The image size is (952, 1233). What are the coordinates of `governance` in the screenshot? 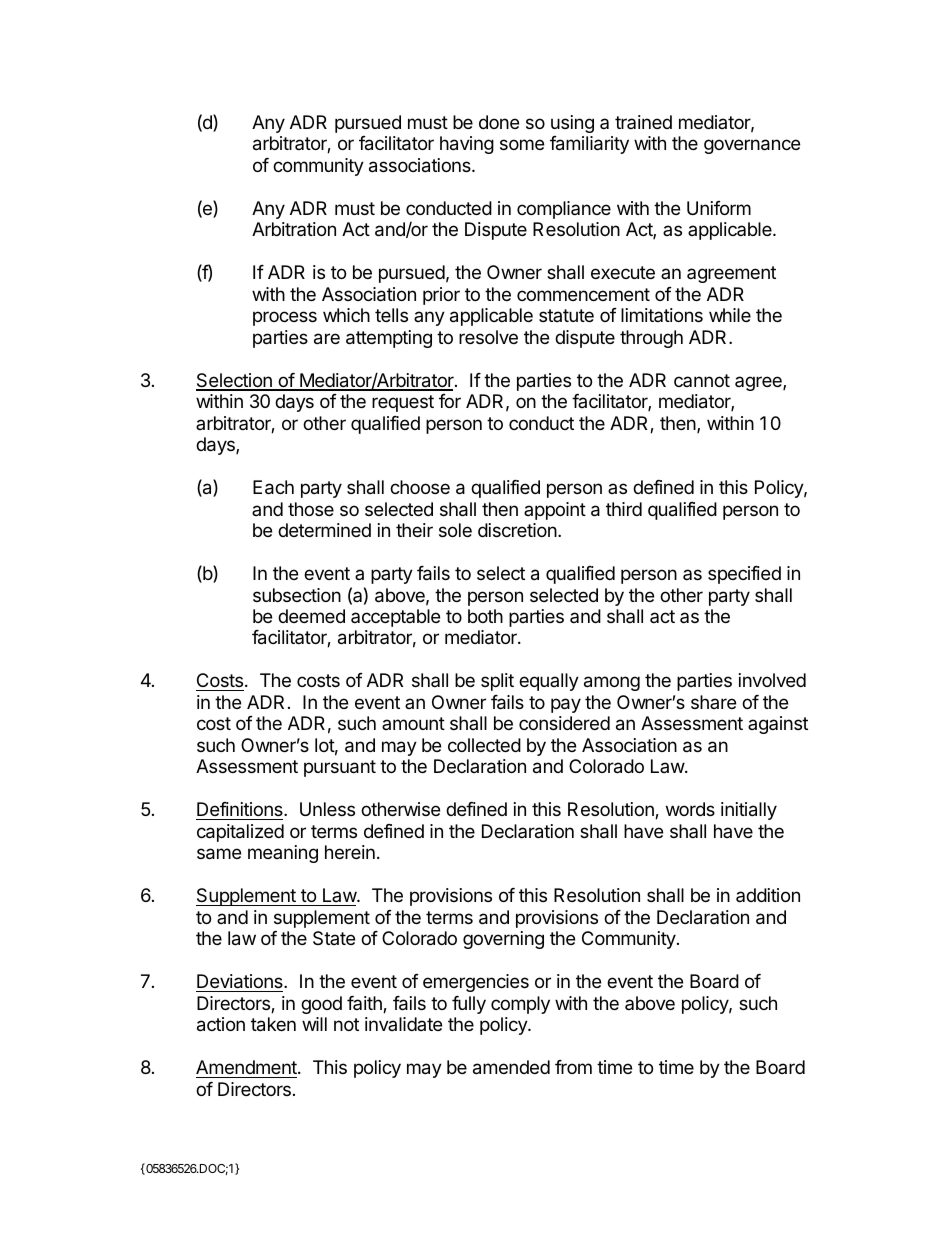 It's located at (752, 146).
